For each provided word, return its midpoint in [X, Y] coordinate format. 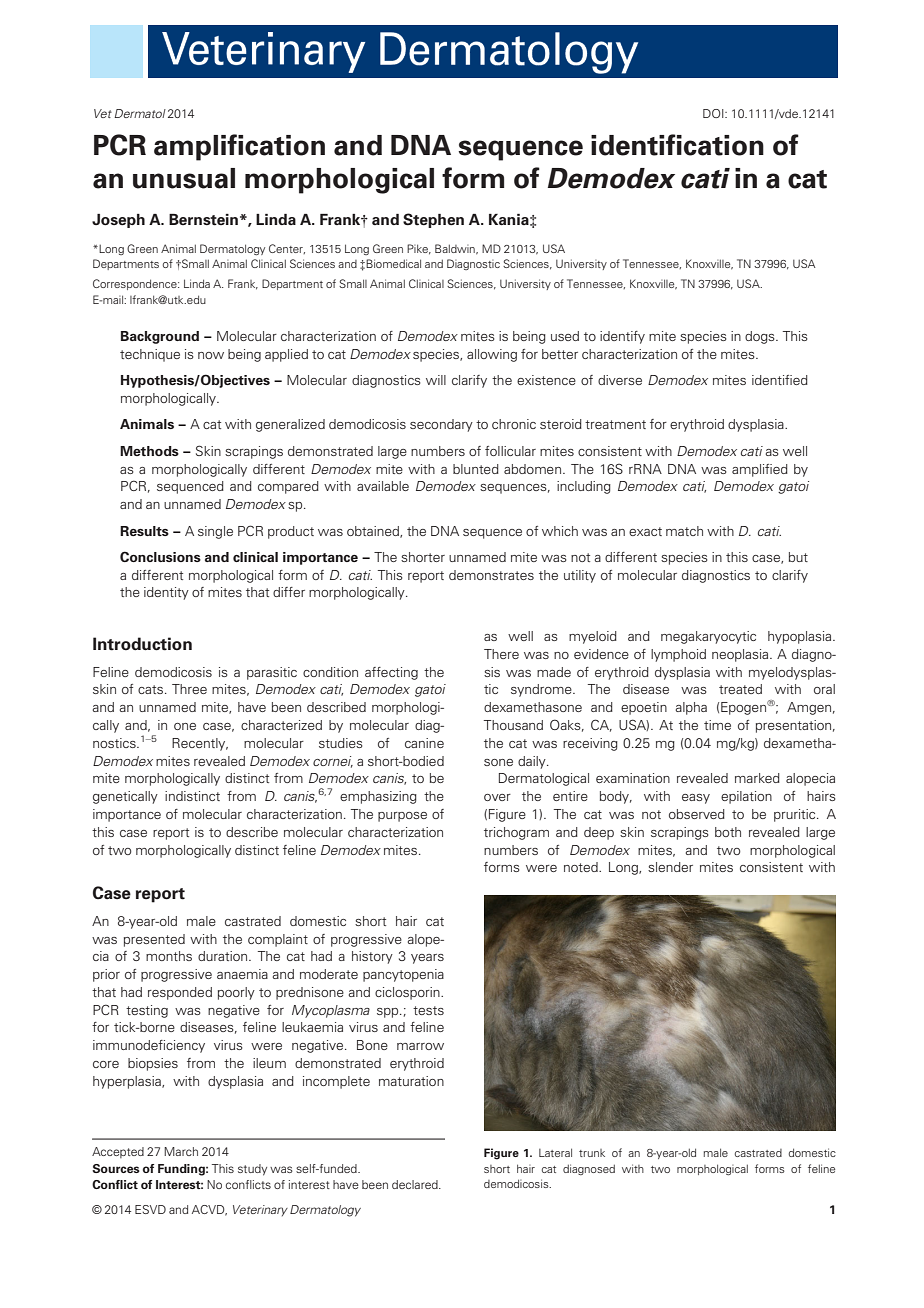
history [372, 957]
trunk [592, 1153]
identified [780, 380]
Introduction [142, 644]
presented [154, 940]
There [501, 654]
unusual [184, 178]
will [436, 380]
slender [670, 867]
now [211, 355]
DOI [714, 113]
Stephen [433, 220]
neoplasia [741, 655]
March [181, 1151]
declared [416, 1184]
